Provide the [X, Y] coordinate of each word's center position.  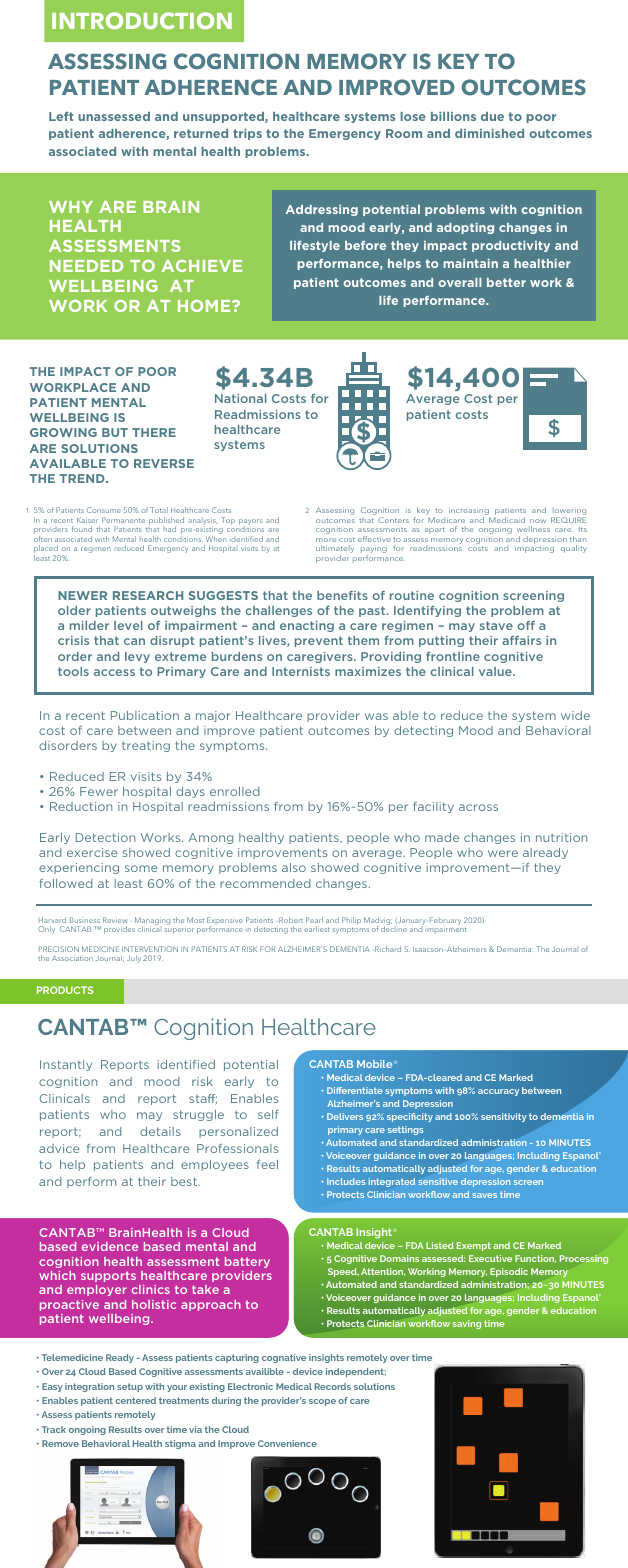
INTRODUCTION [142, 20]
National [240, 398]
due [492, 116]
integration [89, 1387]
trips [247, 134]
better [506, 282]
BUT [115, 432]
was [376, 716]
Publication [145, 715]
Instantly [66, 1065]
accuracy [498, 1092]
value [496, 671]
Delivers [345, 1116]
